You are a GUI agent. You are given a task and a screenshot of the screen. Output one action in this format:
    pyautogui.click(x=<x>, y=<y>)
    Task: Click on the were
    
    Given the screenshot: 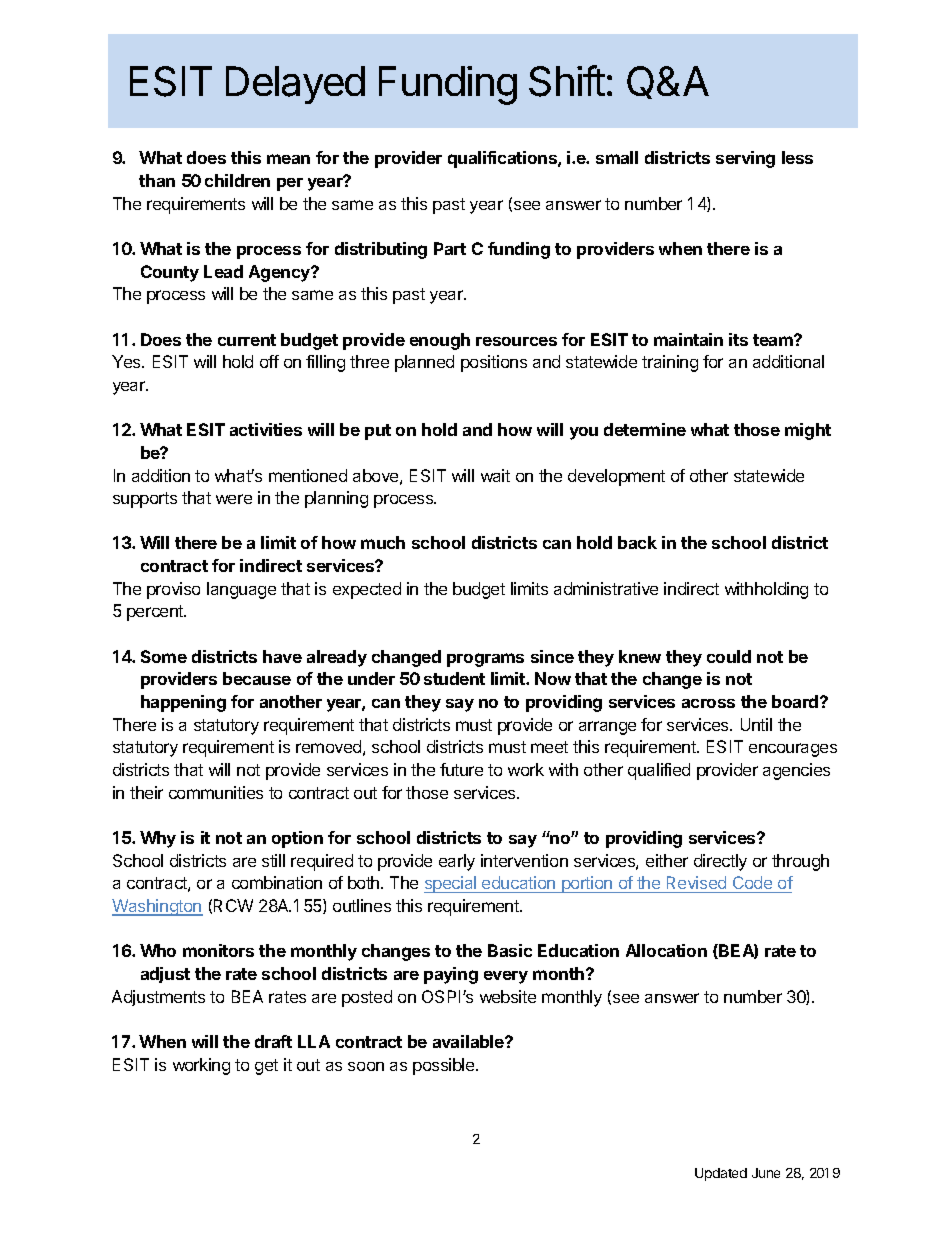 What is the action you would take?
    pyautogui.click(x=234, y=499)
